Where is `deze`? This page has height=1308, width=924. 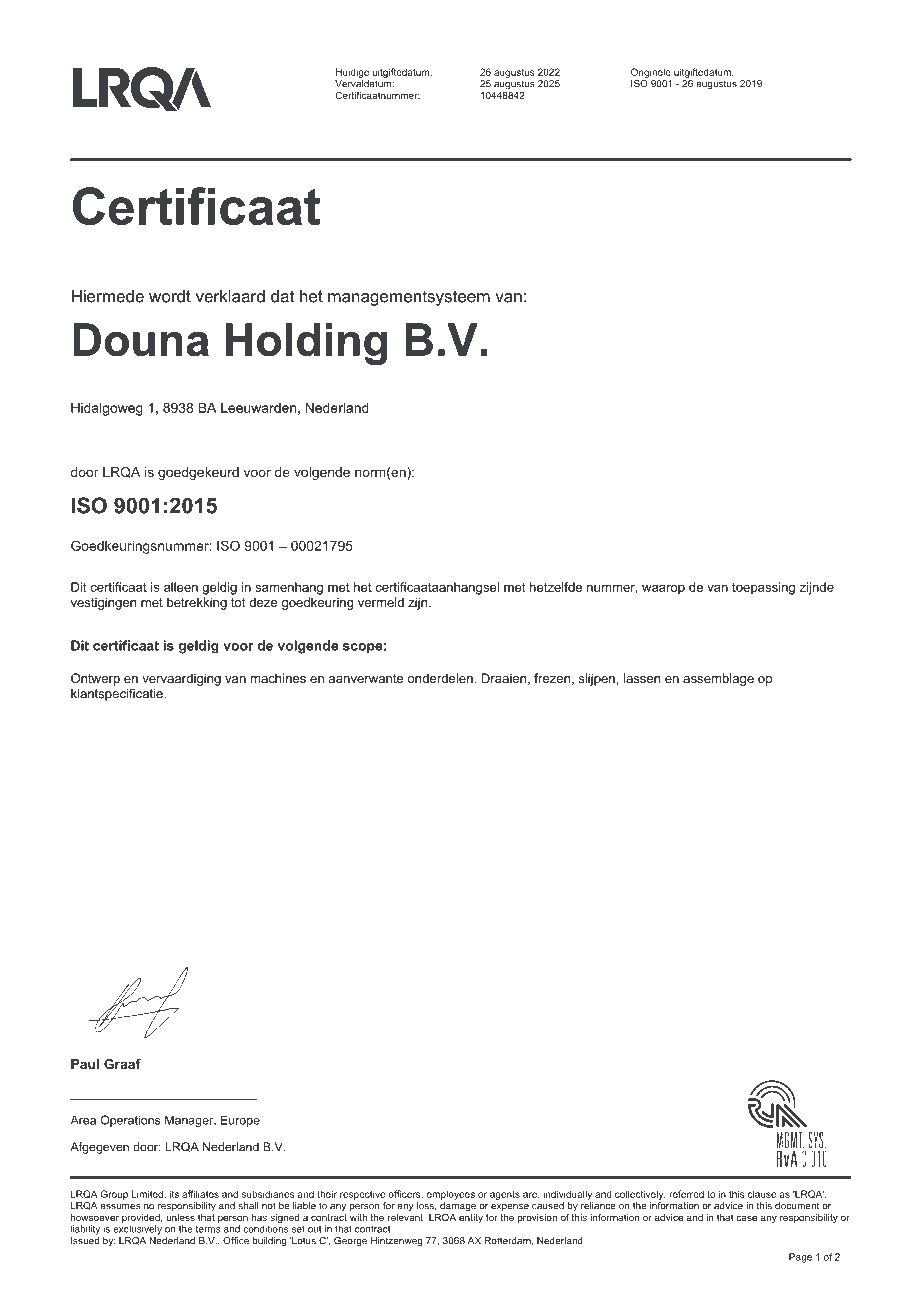
deze is located at coordinates (263, 602).
